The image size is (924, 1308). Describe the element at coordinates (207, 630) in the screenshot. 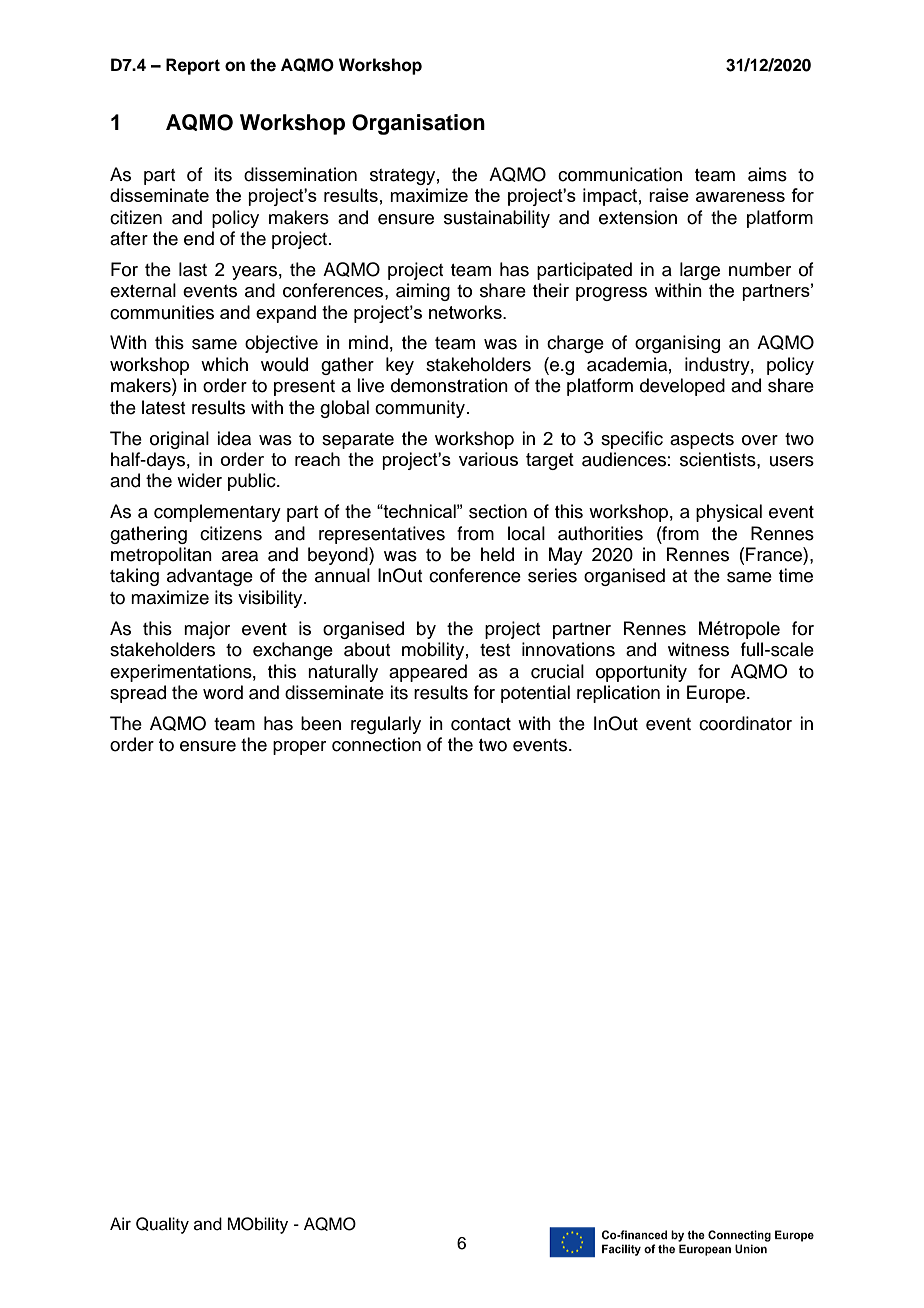

I see `major` at that location.
